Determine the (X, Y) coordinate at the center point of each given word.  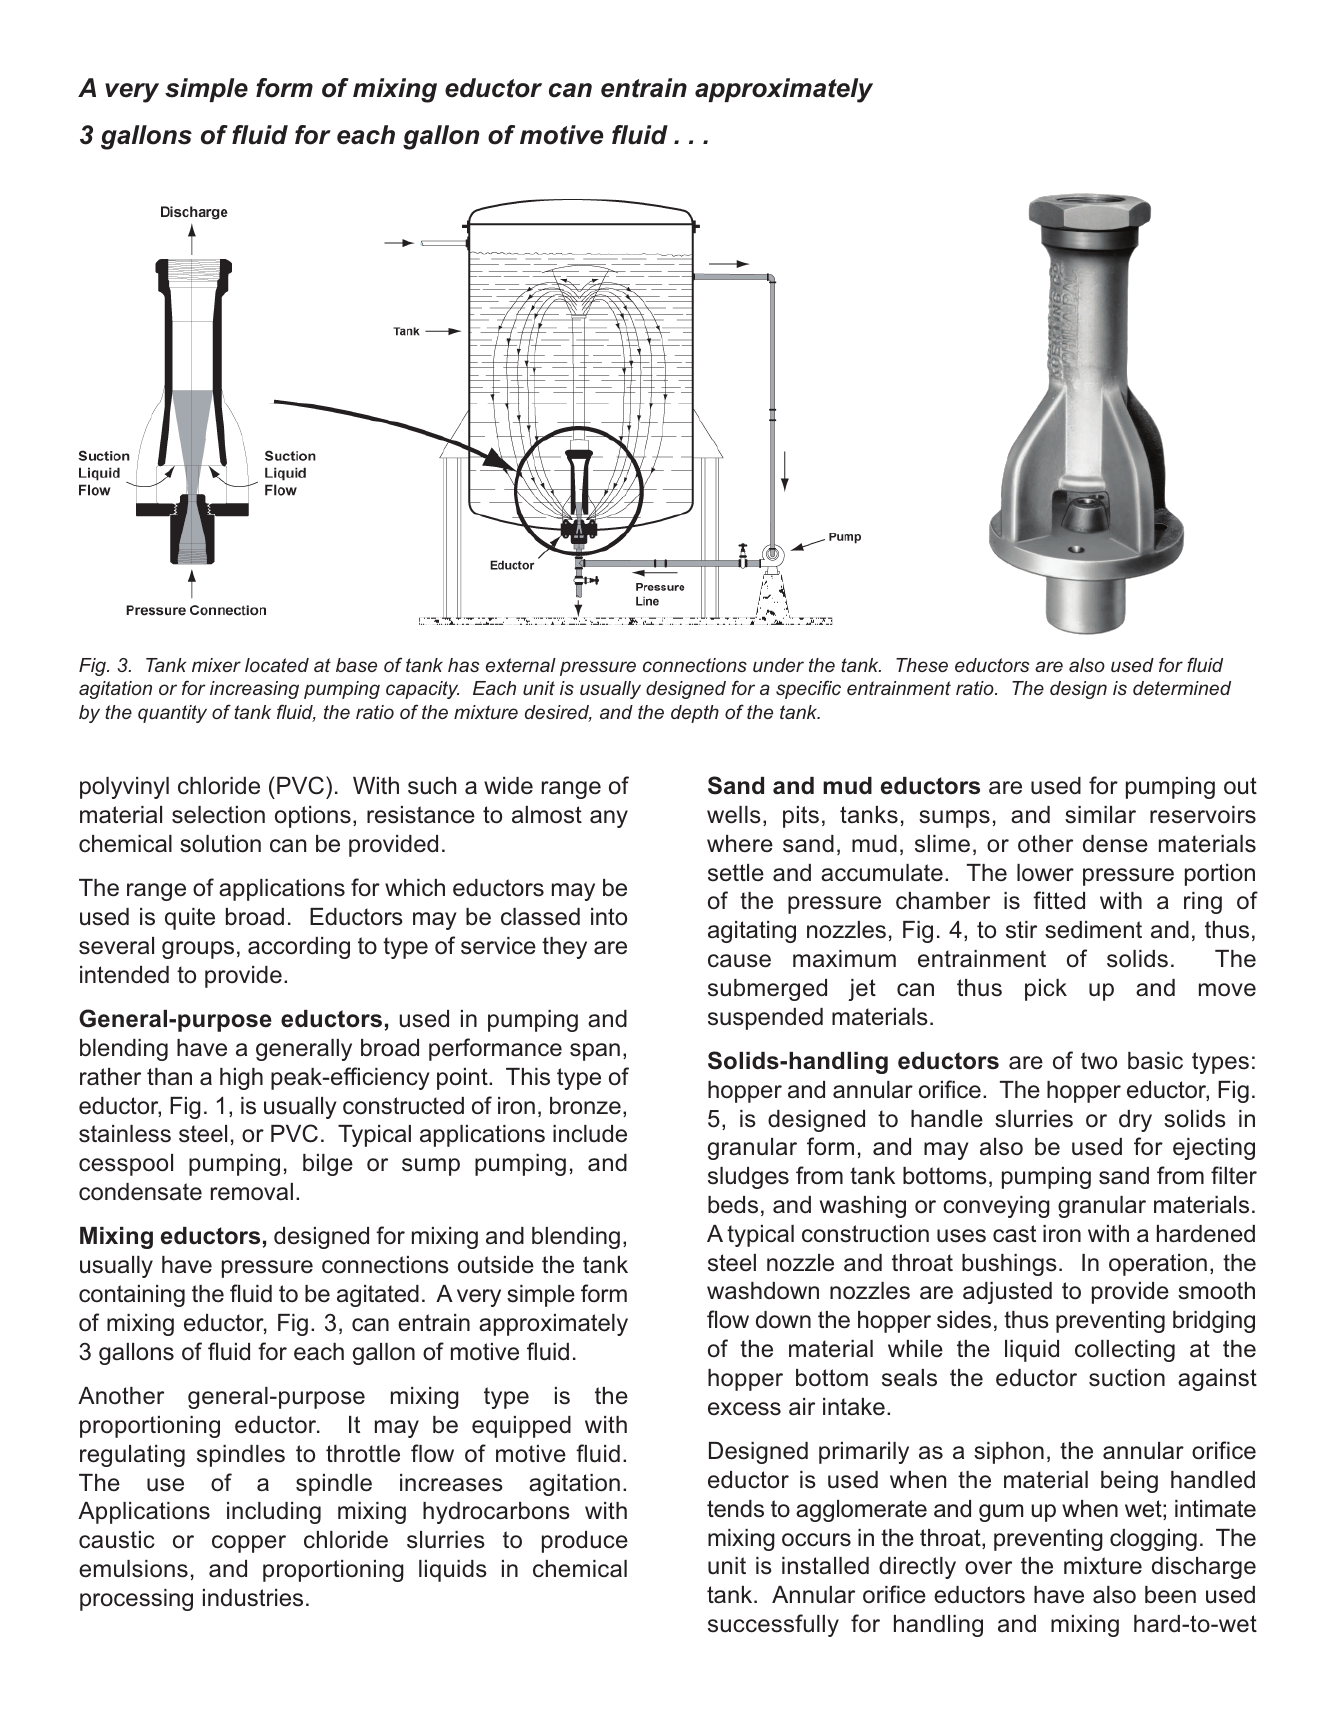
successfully (773, 1625)
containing (132, 1296)
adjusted (1007, 1293)
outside (496, 1265)
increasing (254, 690)
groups (198, 950)
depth (695, 714)
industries (253, 1598)
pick (1046, 990)
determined (1182, 688)
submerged (767, 990)
